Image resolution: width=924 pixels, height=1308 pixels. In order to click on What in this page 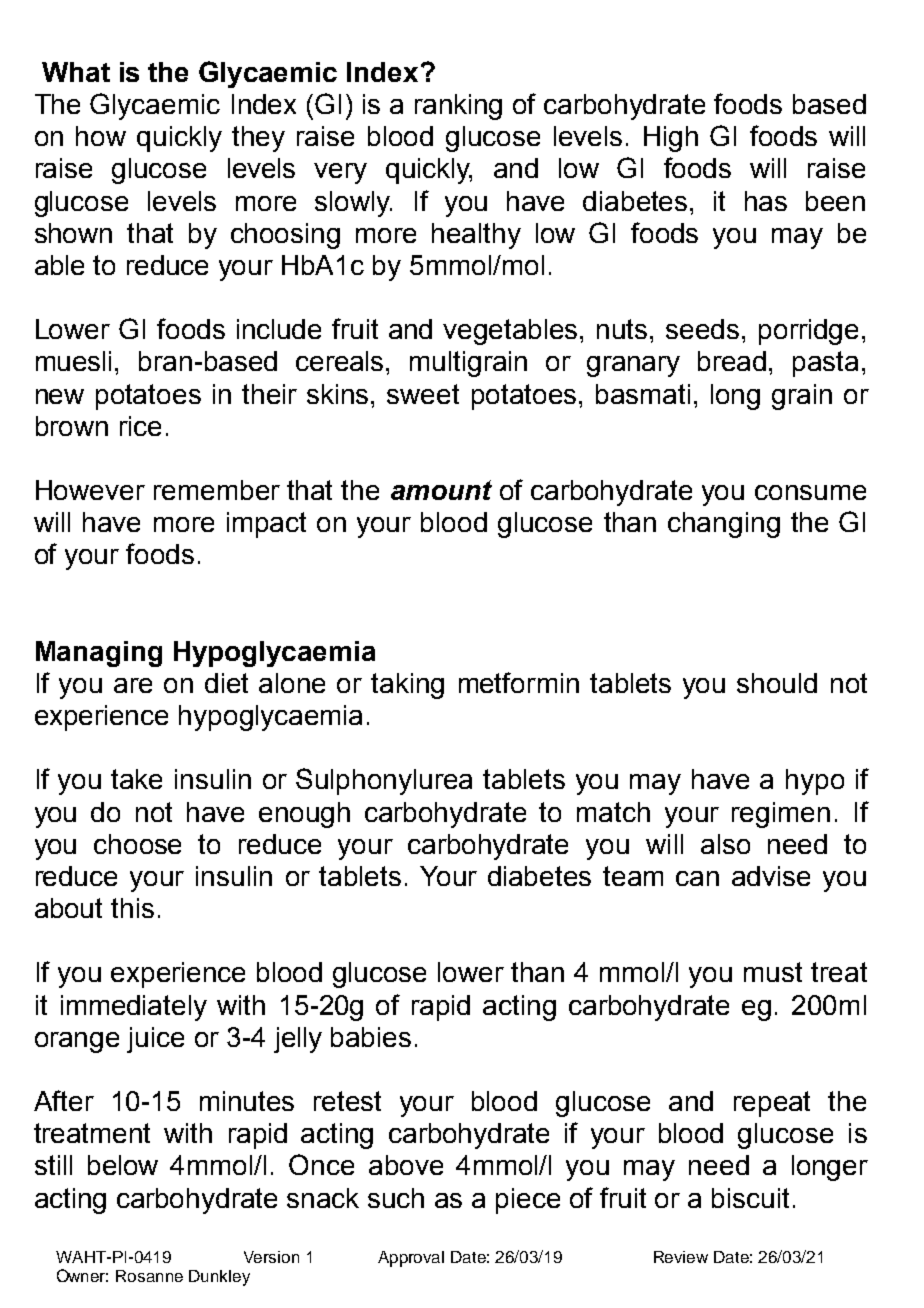, I will do `click(76, 72)`.
